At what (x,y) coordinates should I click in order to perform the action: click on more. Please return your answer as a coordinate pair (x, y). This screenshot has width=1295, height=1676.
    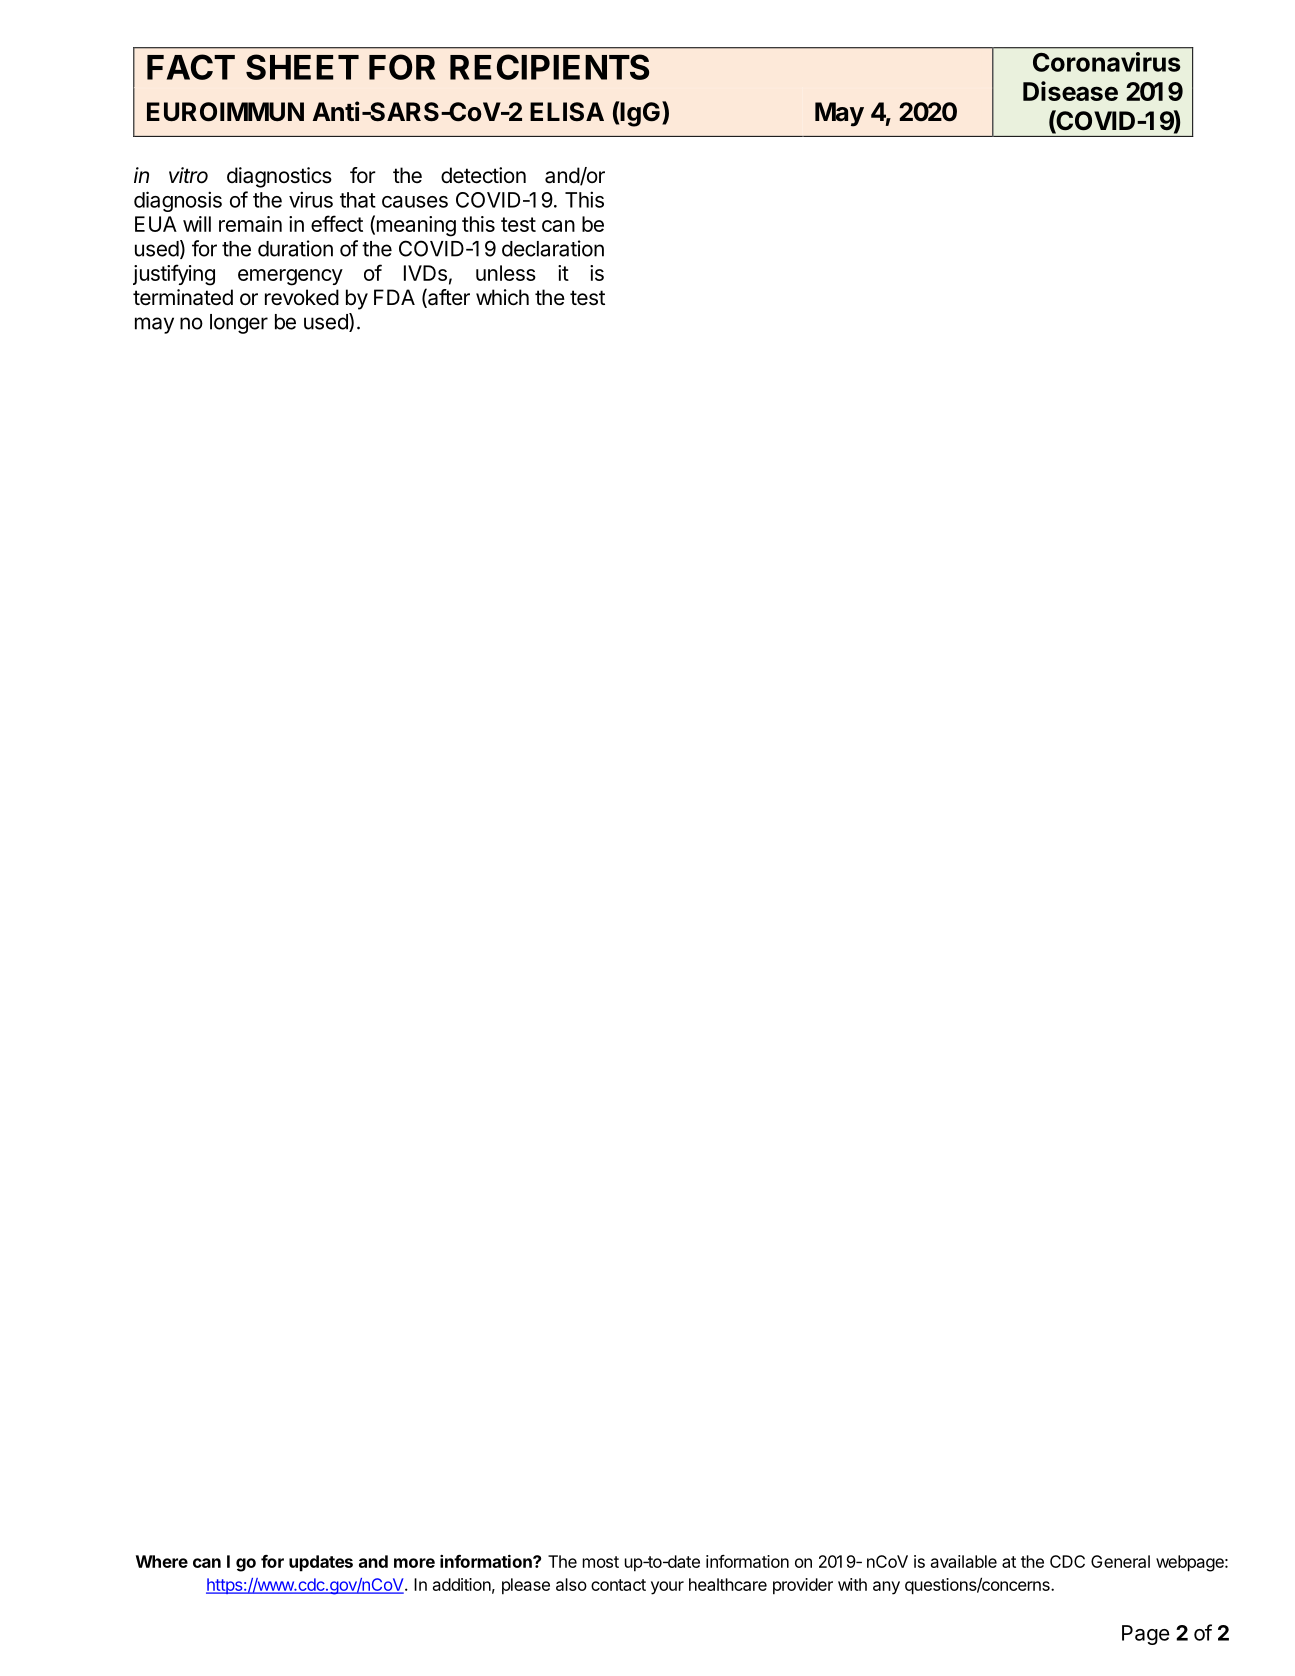
    Looking at the image, I should click on (414, 1563).
